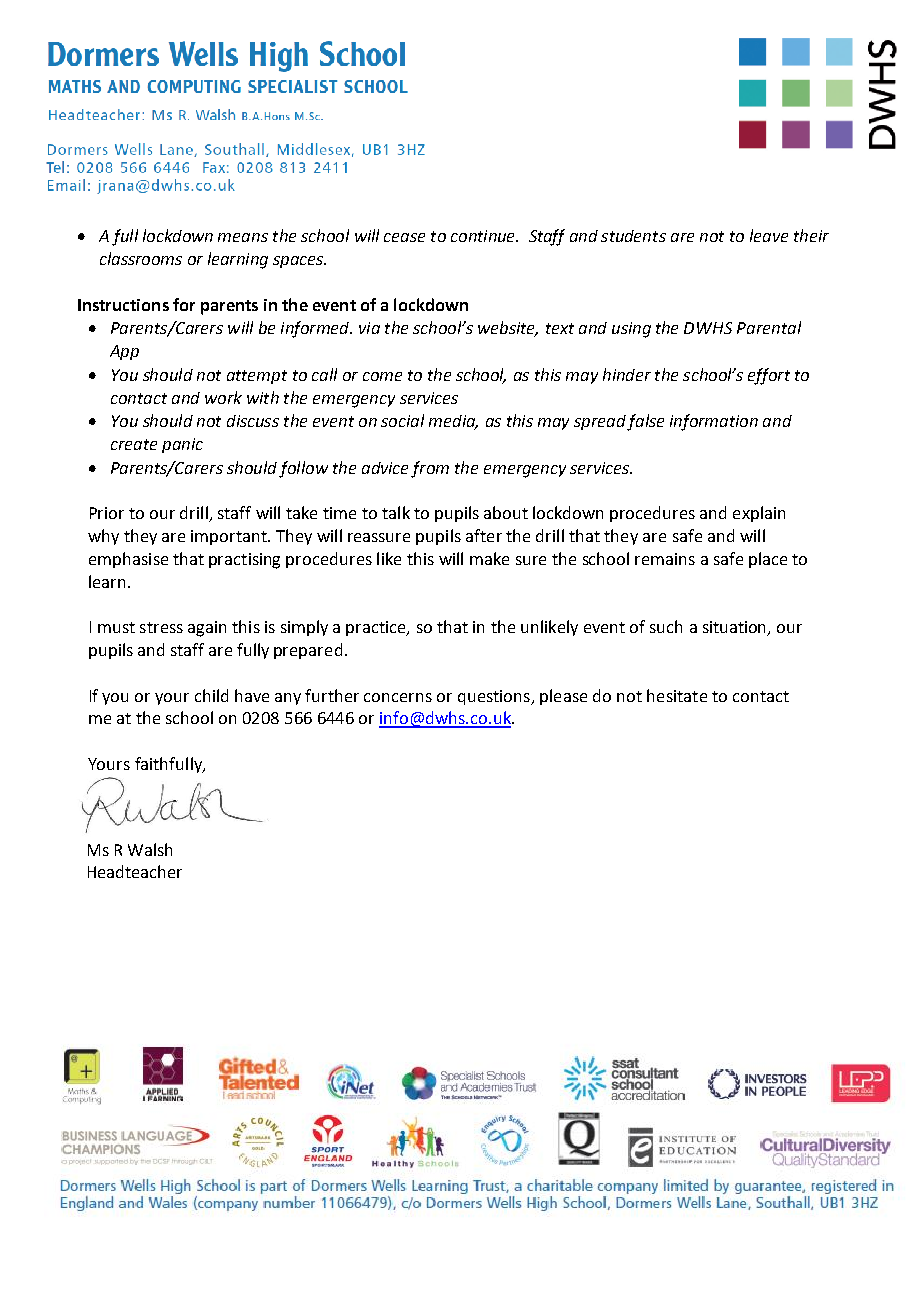 The image size is (924, 1308). I want to click on questions, so click(495, 697).
